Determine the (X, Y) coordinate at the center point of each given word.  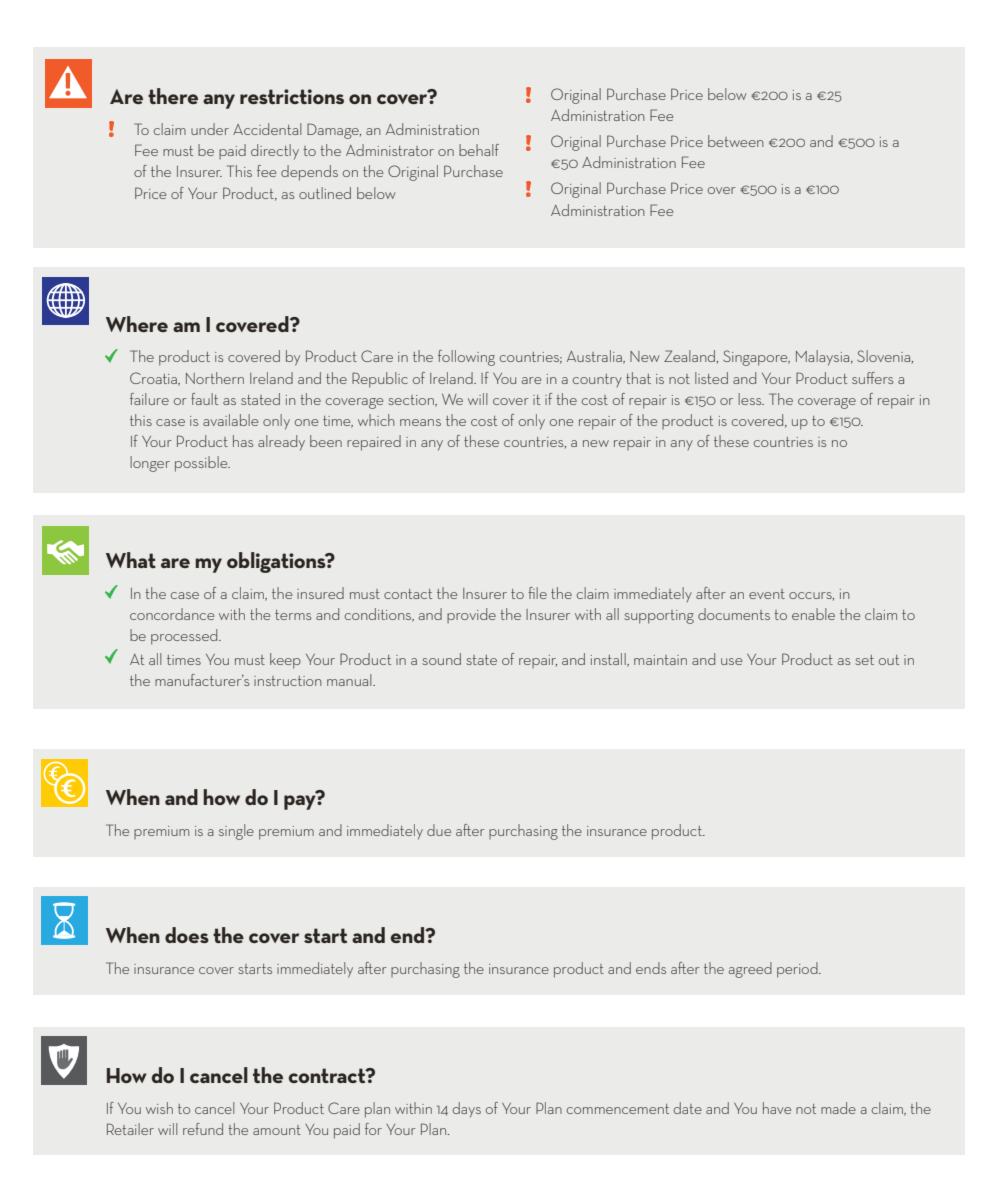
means (420, 422)
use (731, 661)
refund (203, 1129)
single (236, 832)
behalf (479, 150)
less (751, 399)
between (735, 141)
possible (202, 464)
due (439, 830)
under (210, 129)
